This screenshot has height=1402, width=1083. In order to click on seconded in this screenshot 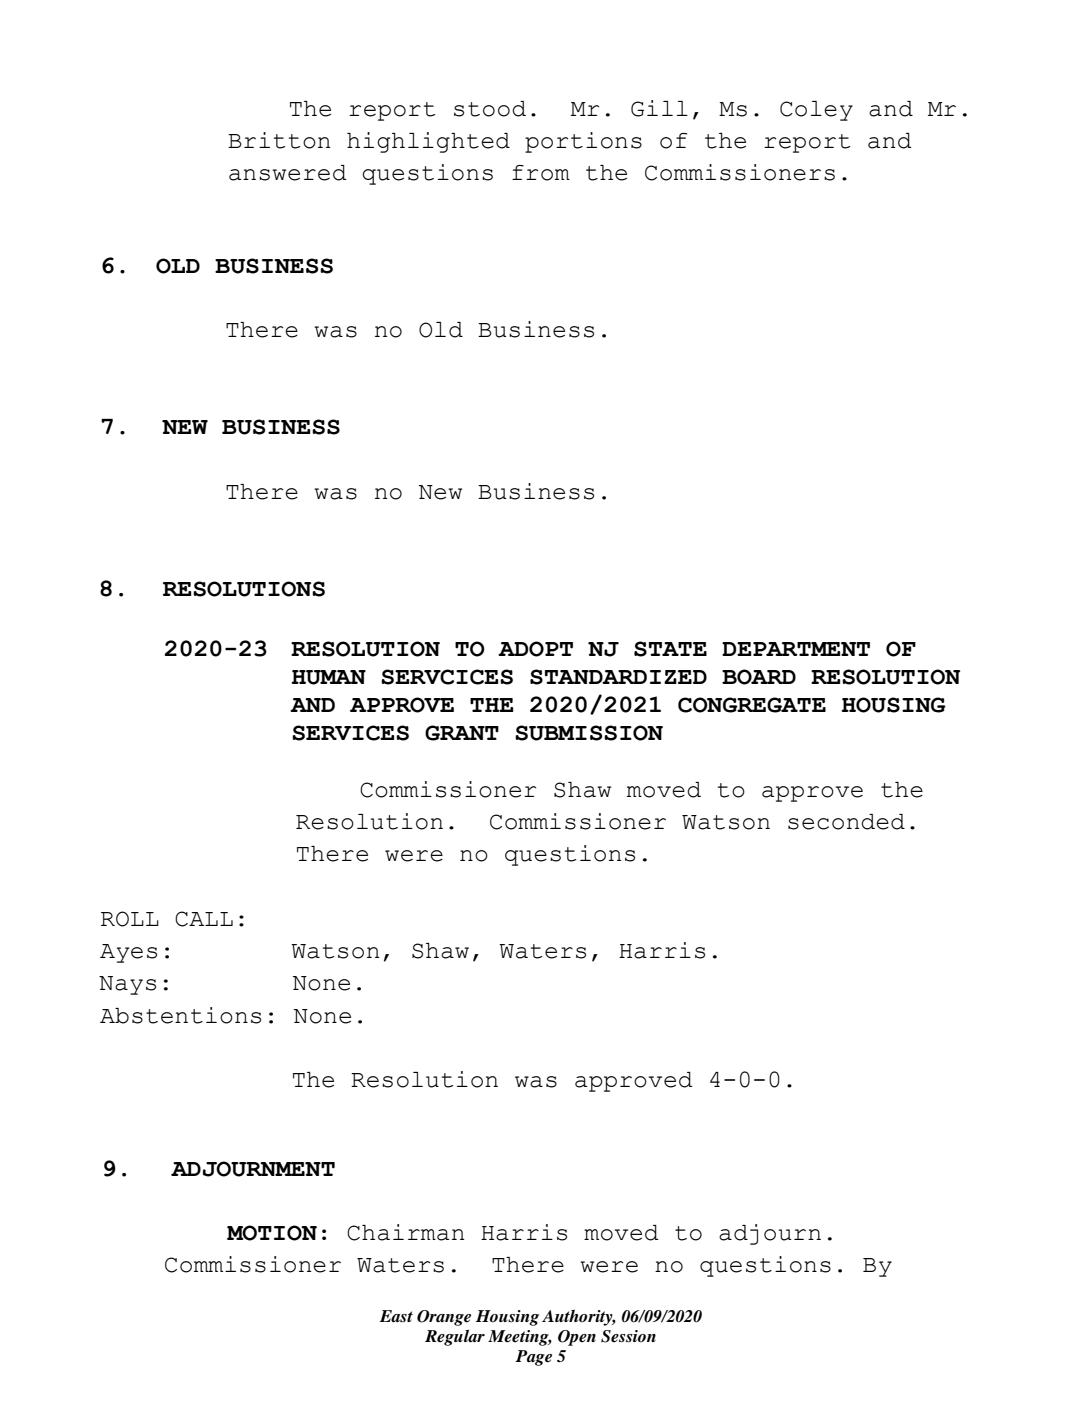, I will do `click(846, 822)`.
